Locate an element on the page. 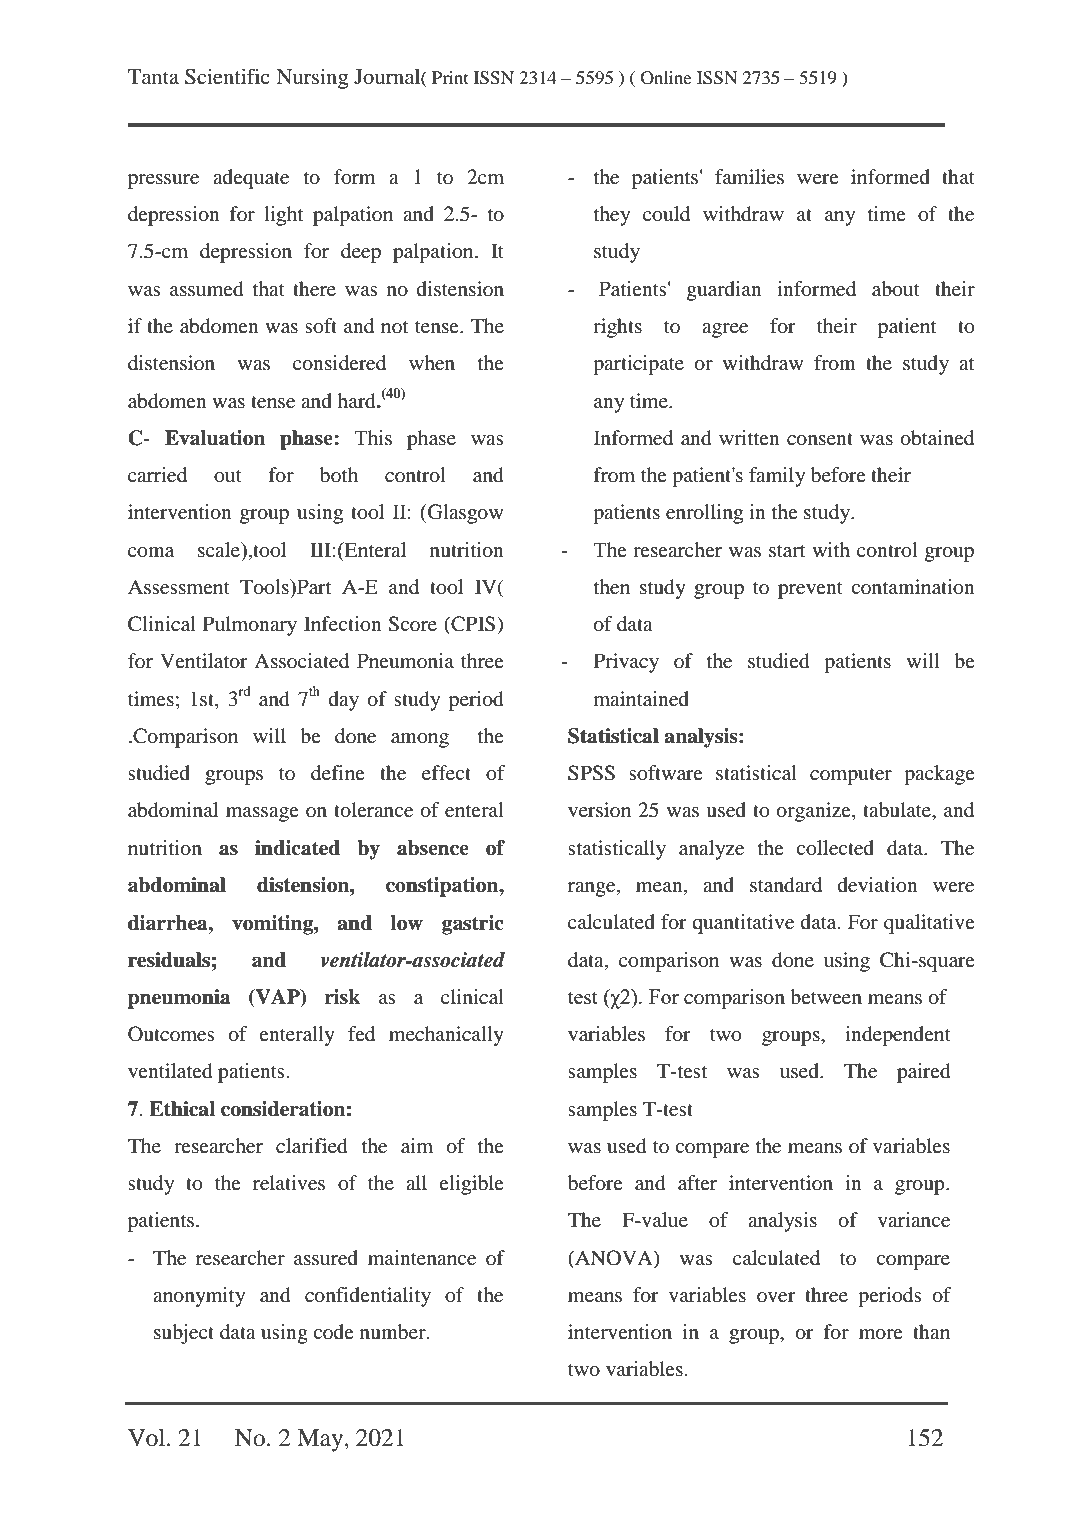 The image size is (1072, 1516). Print is located at coordinates (450, 77).
